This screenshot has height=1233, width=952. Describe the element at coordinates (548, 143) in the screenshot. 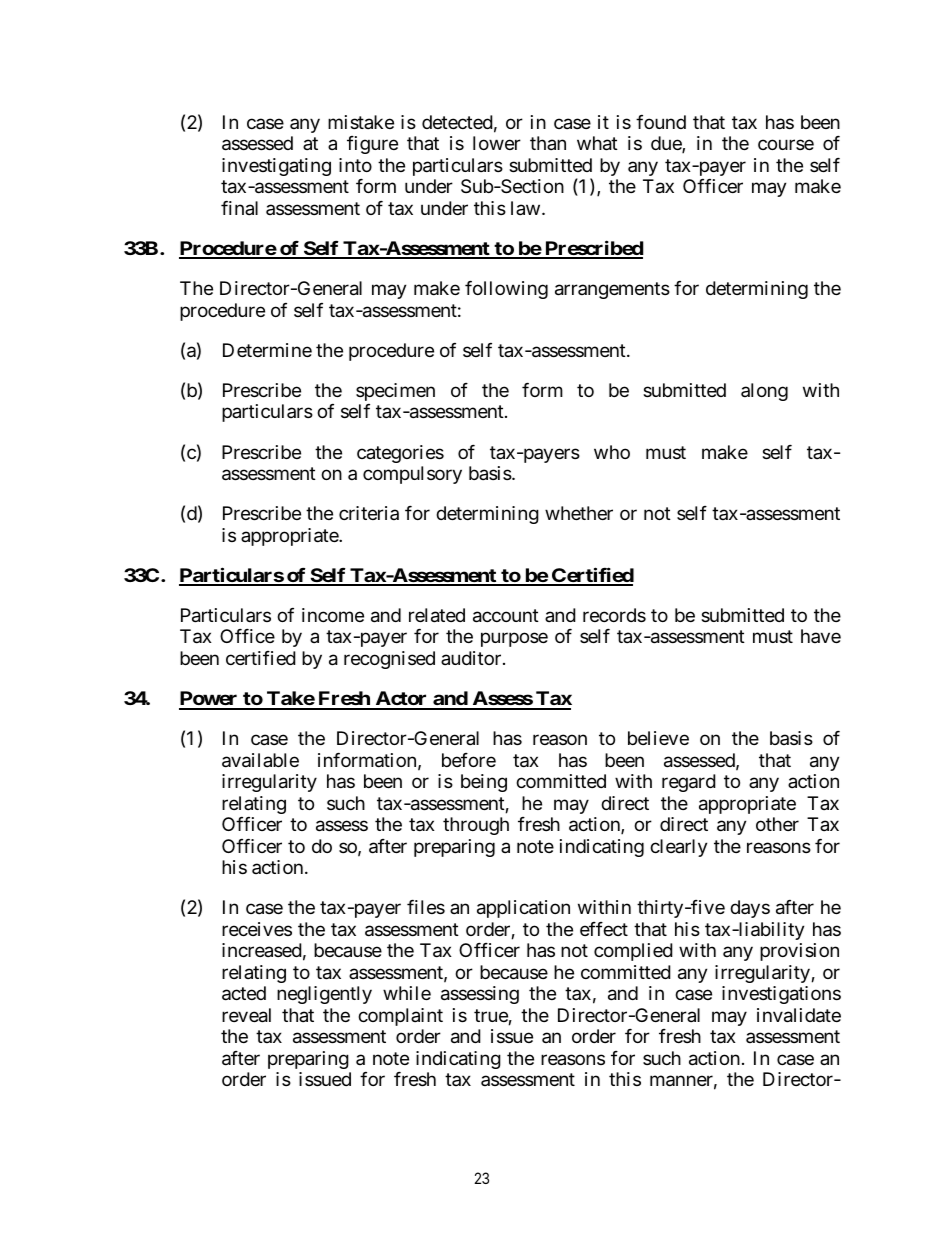

I see `than` at that location.
